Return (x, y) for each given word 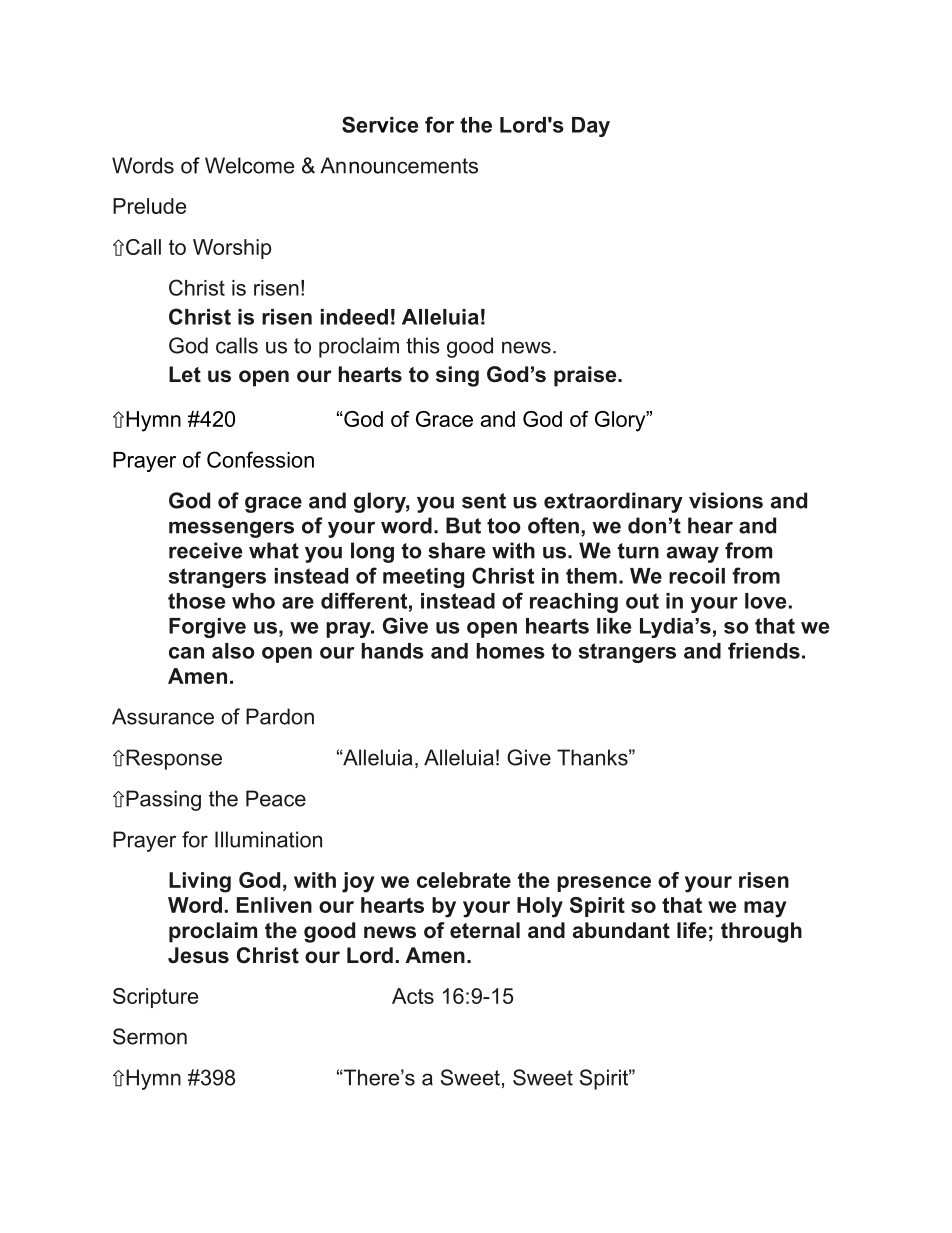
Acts (413, 996)
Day (591, 127)
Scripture (155, 998)
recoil (697, 576)
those (196, 601)
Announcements (399, 165)
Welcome (249, 165)
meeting (423, 578)
